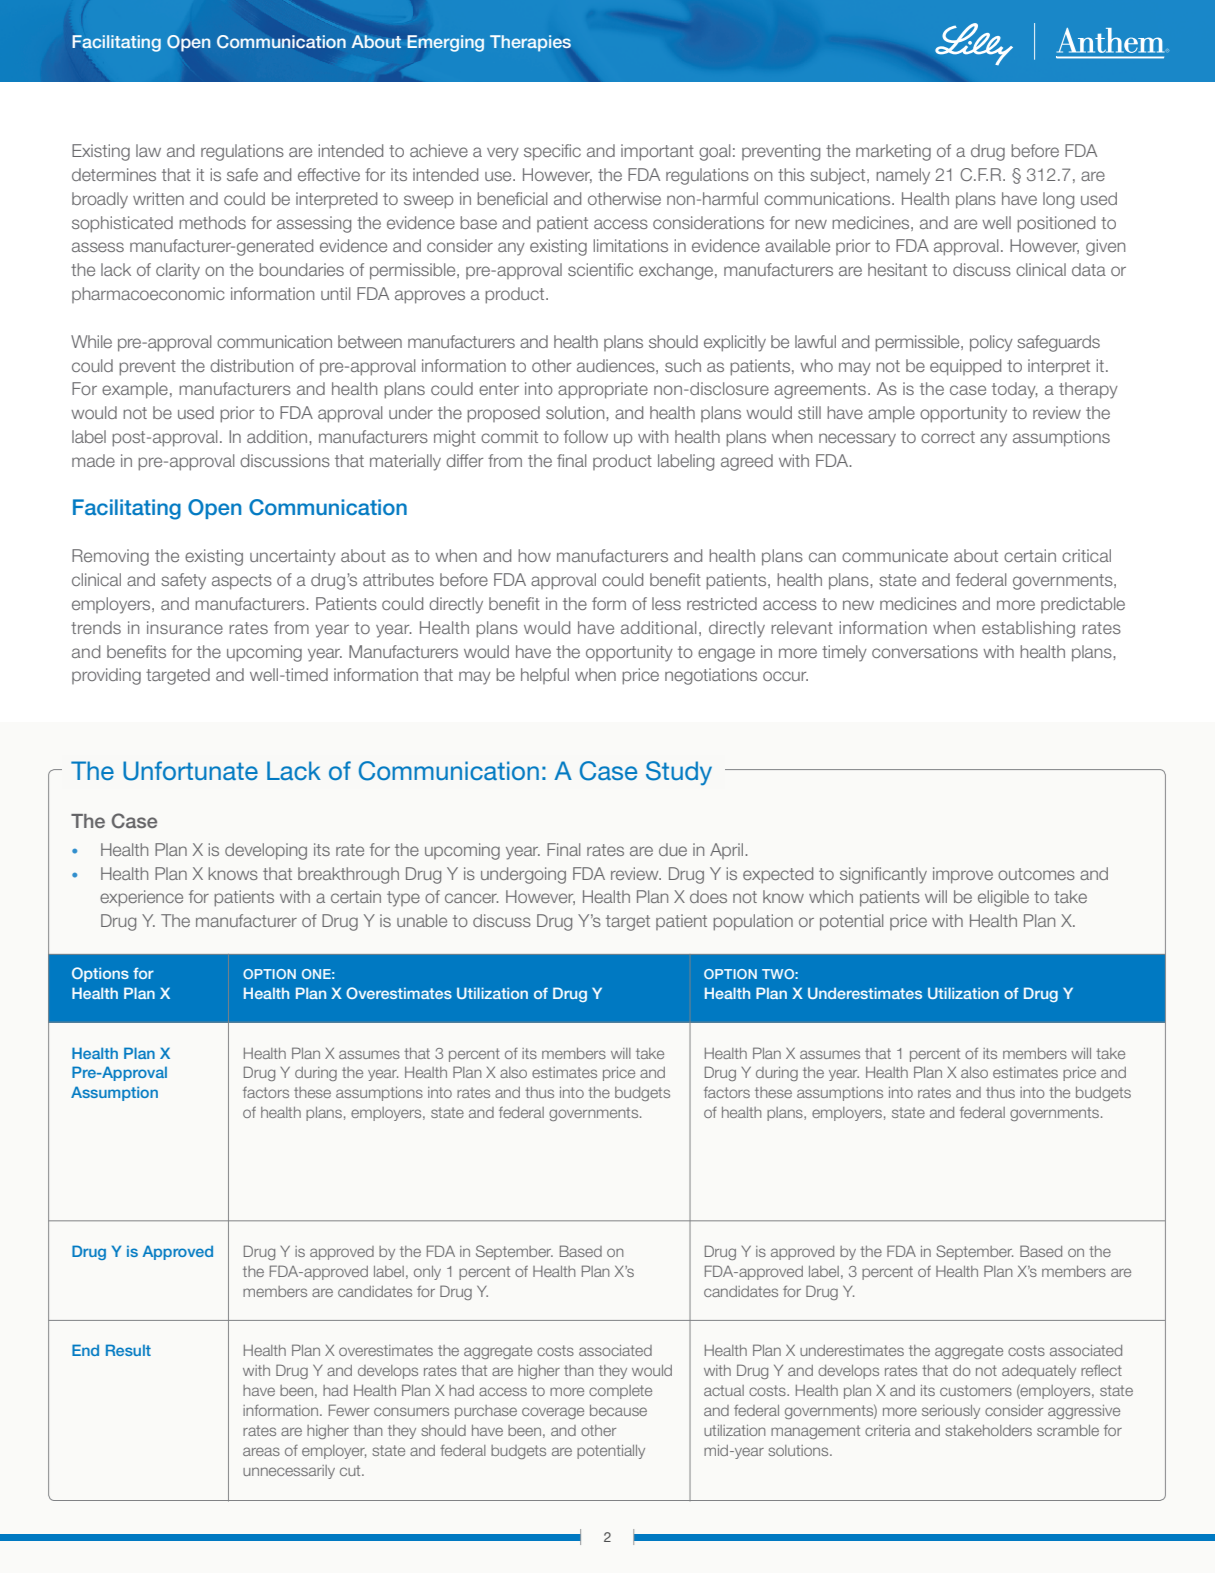 This image has height=1573, width=1215. What do you see at coordinates (261, 1451) in the image?
I see `areas` at bounding box center [261, 1451].
